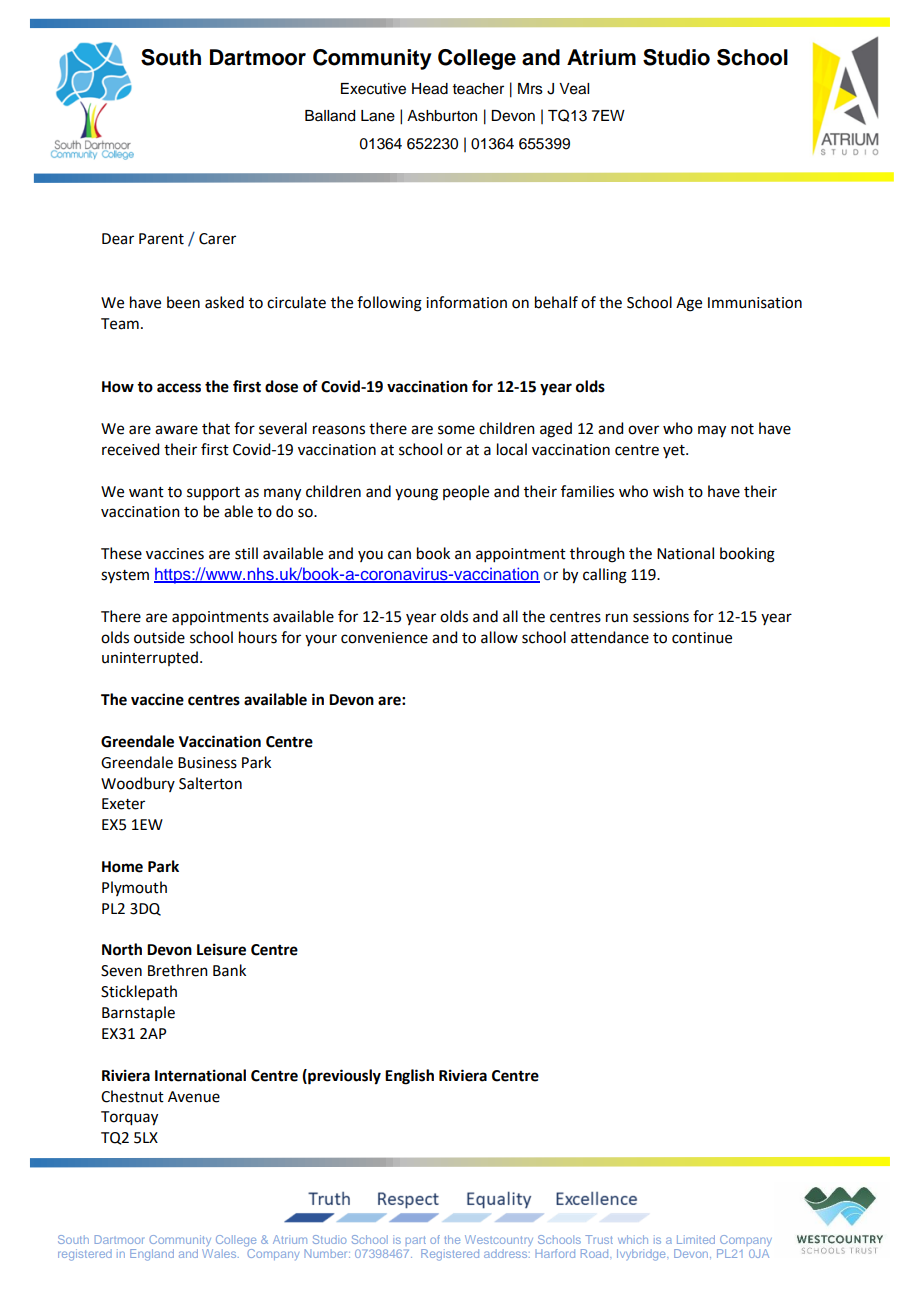  What do you see at coordinates (134, 888) in the screenshot?
I see `Plymouth` at bounding box center [134, 888].
